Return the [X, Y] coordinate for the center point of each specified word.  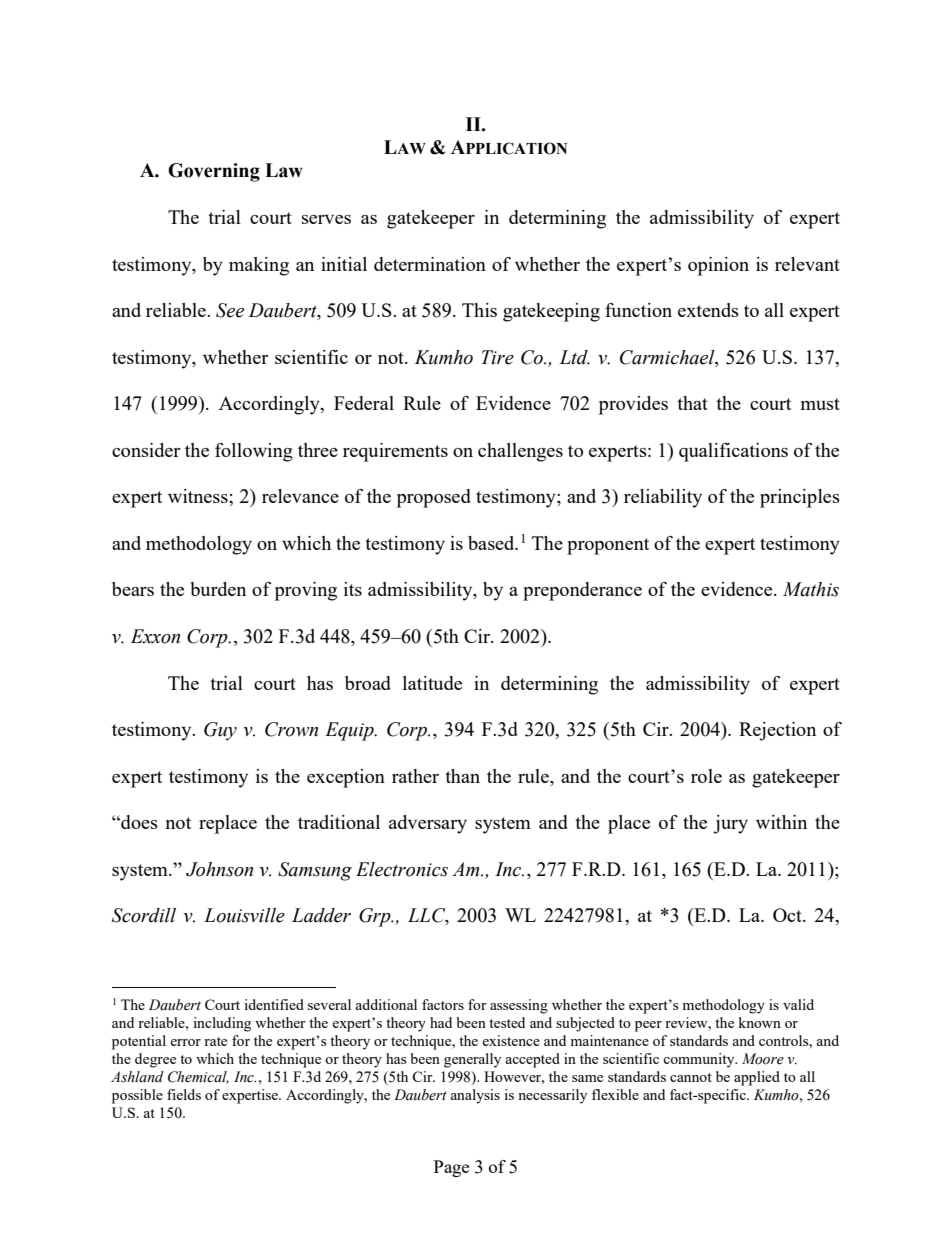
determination [430, 264]
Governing [214, 172]
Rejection [777, 731]
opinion [718, 266]
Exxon [155, 636]
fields [184, 1094]
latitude [432, 683]
